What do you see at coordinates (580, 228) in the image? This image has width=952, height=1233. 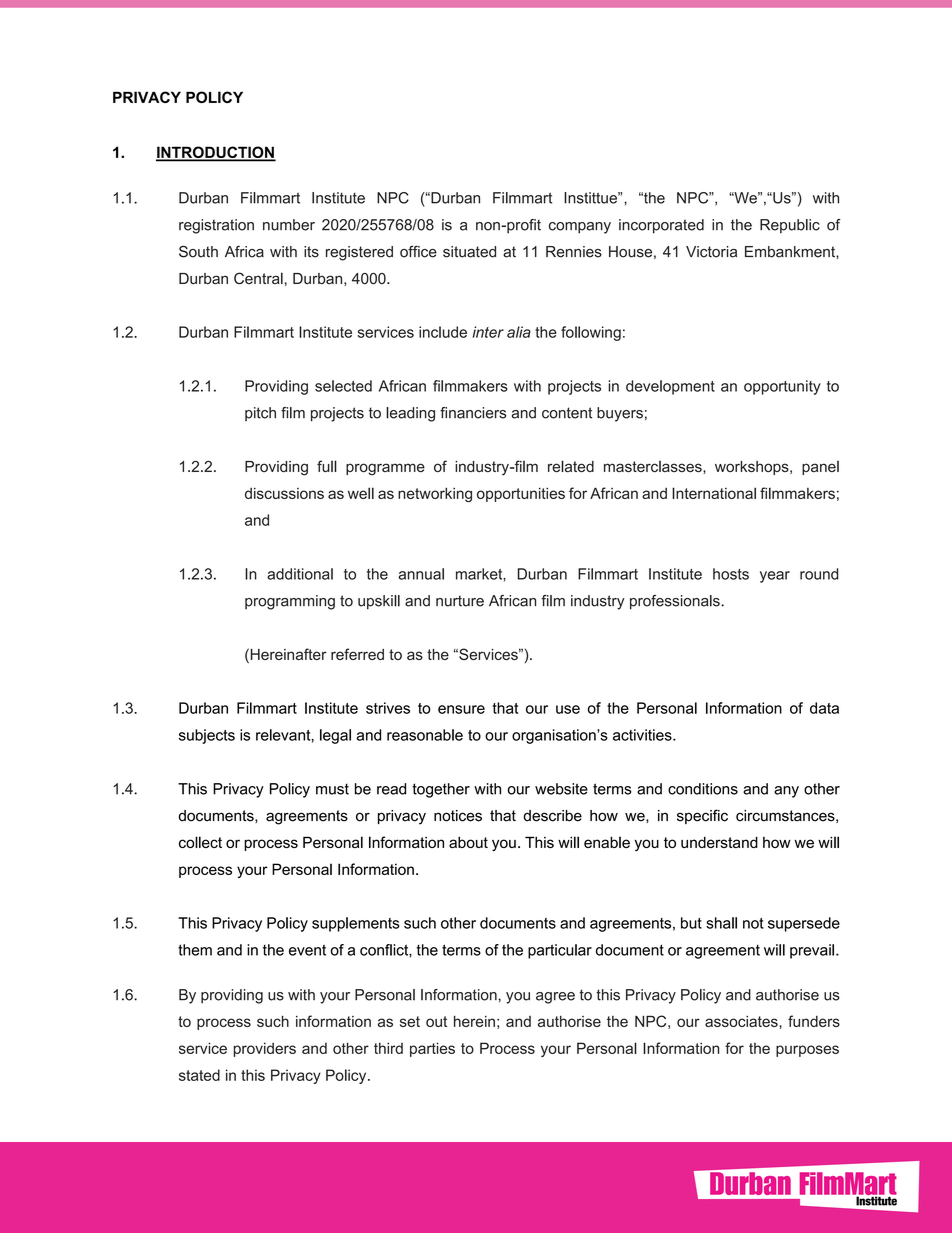 I see `company` at bounding box center [580, 228].
